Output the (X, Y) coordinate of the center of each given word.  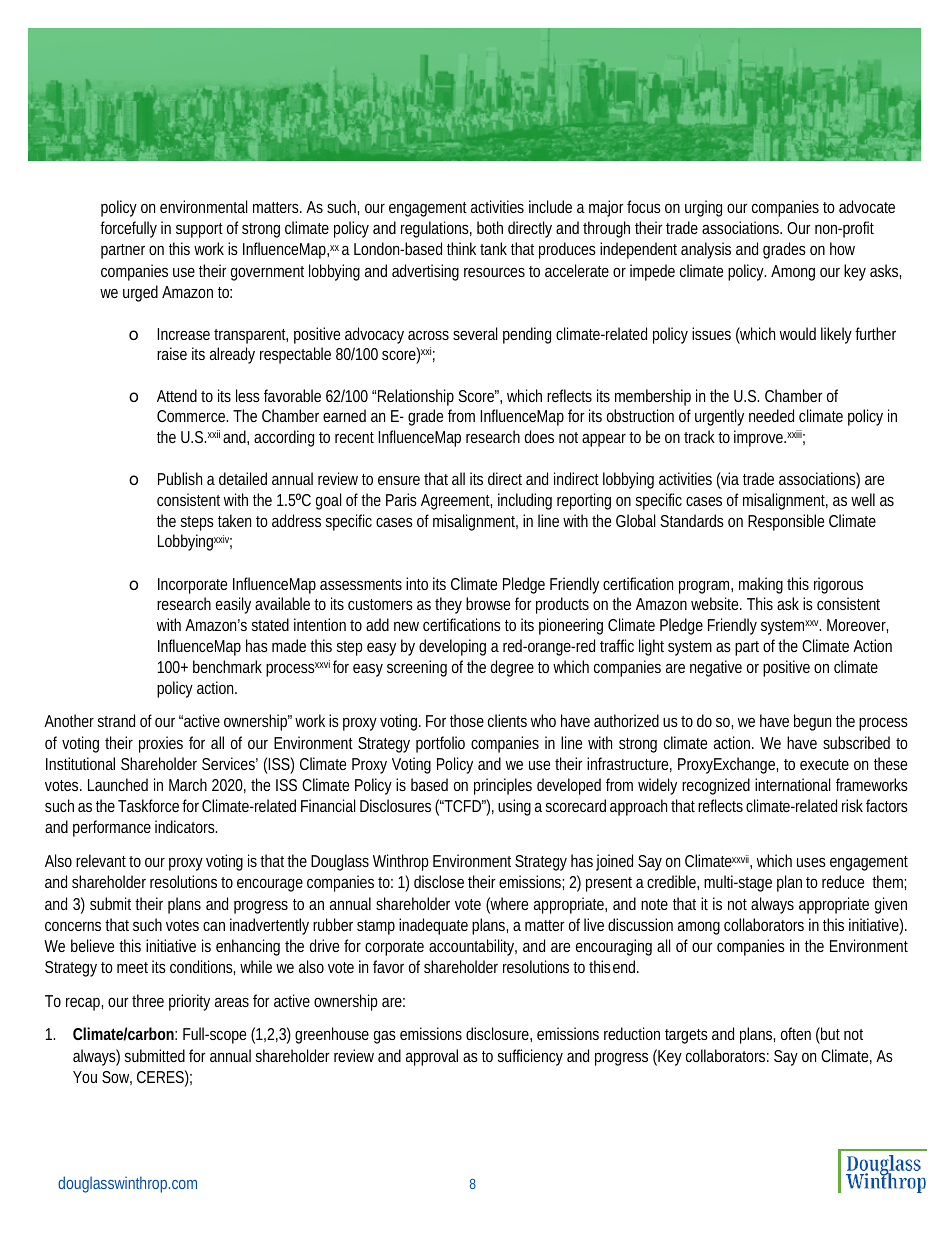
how (842, 248)
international (792, 784)
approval (432, 1057)
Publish (180, 478)
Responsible (786, 522)
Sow (117, 1078)
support (199, 230)
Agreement (456, 502)
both (490, 227)
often (796, 1033)
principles (503, 786)
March (188, 784)
